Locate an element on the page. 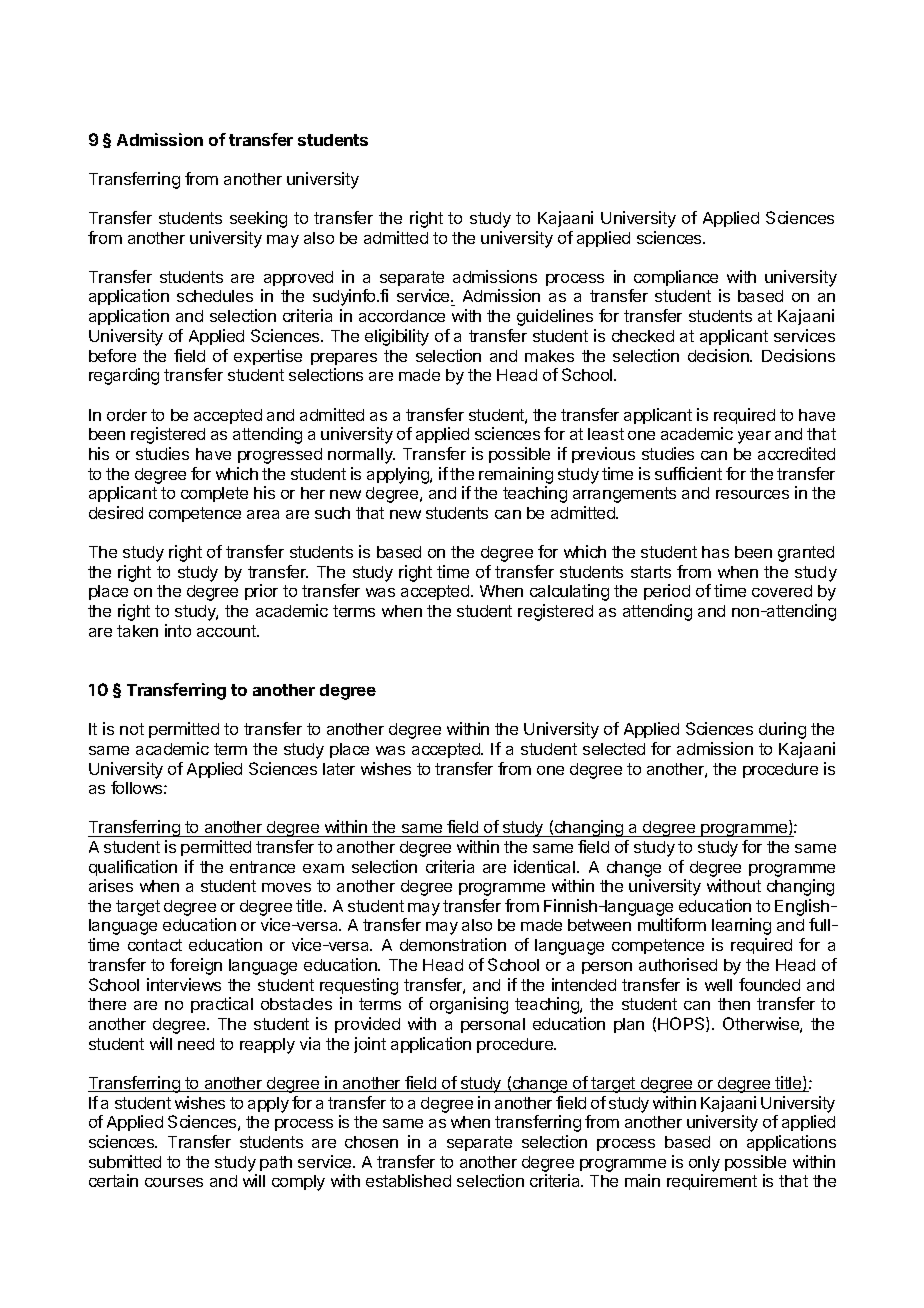 This image has height=1308, width=924. courses is located at coordinates (174, 1182).
